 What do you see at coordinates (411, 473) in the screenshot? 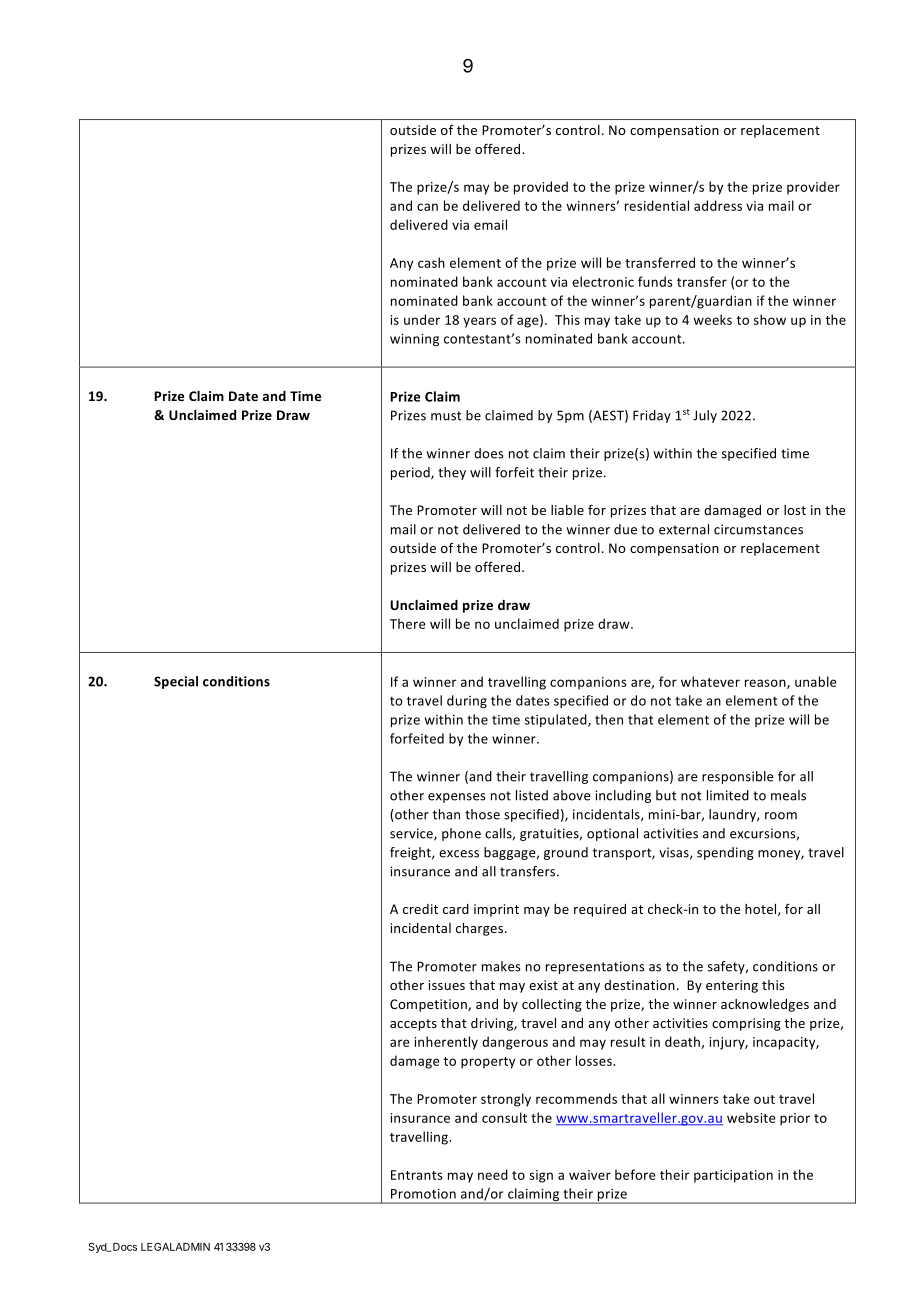
I see `period` at bounding box center [411, 473].
